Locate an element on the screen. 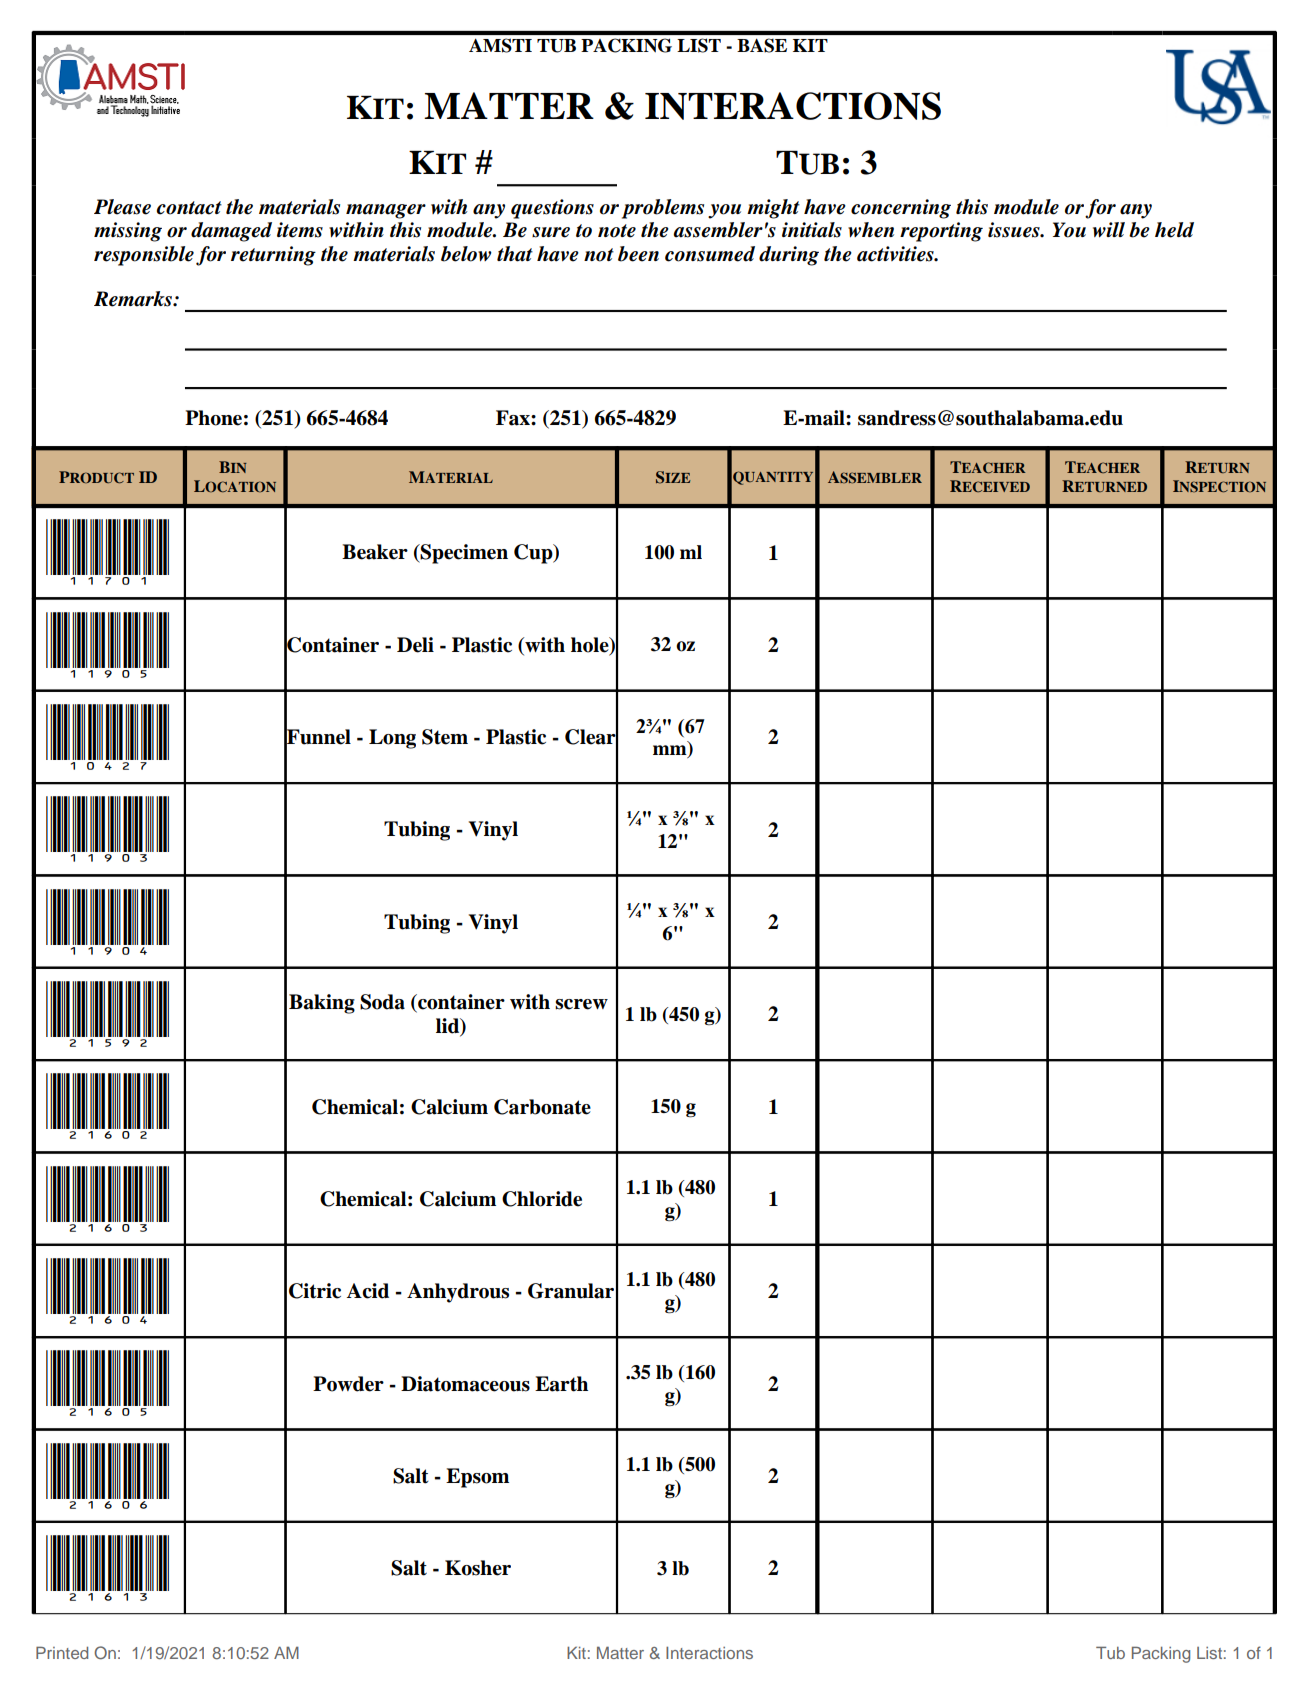 The image size is (1310, 1696). Beaker is located at coordinates (375, 552).
